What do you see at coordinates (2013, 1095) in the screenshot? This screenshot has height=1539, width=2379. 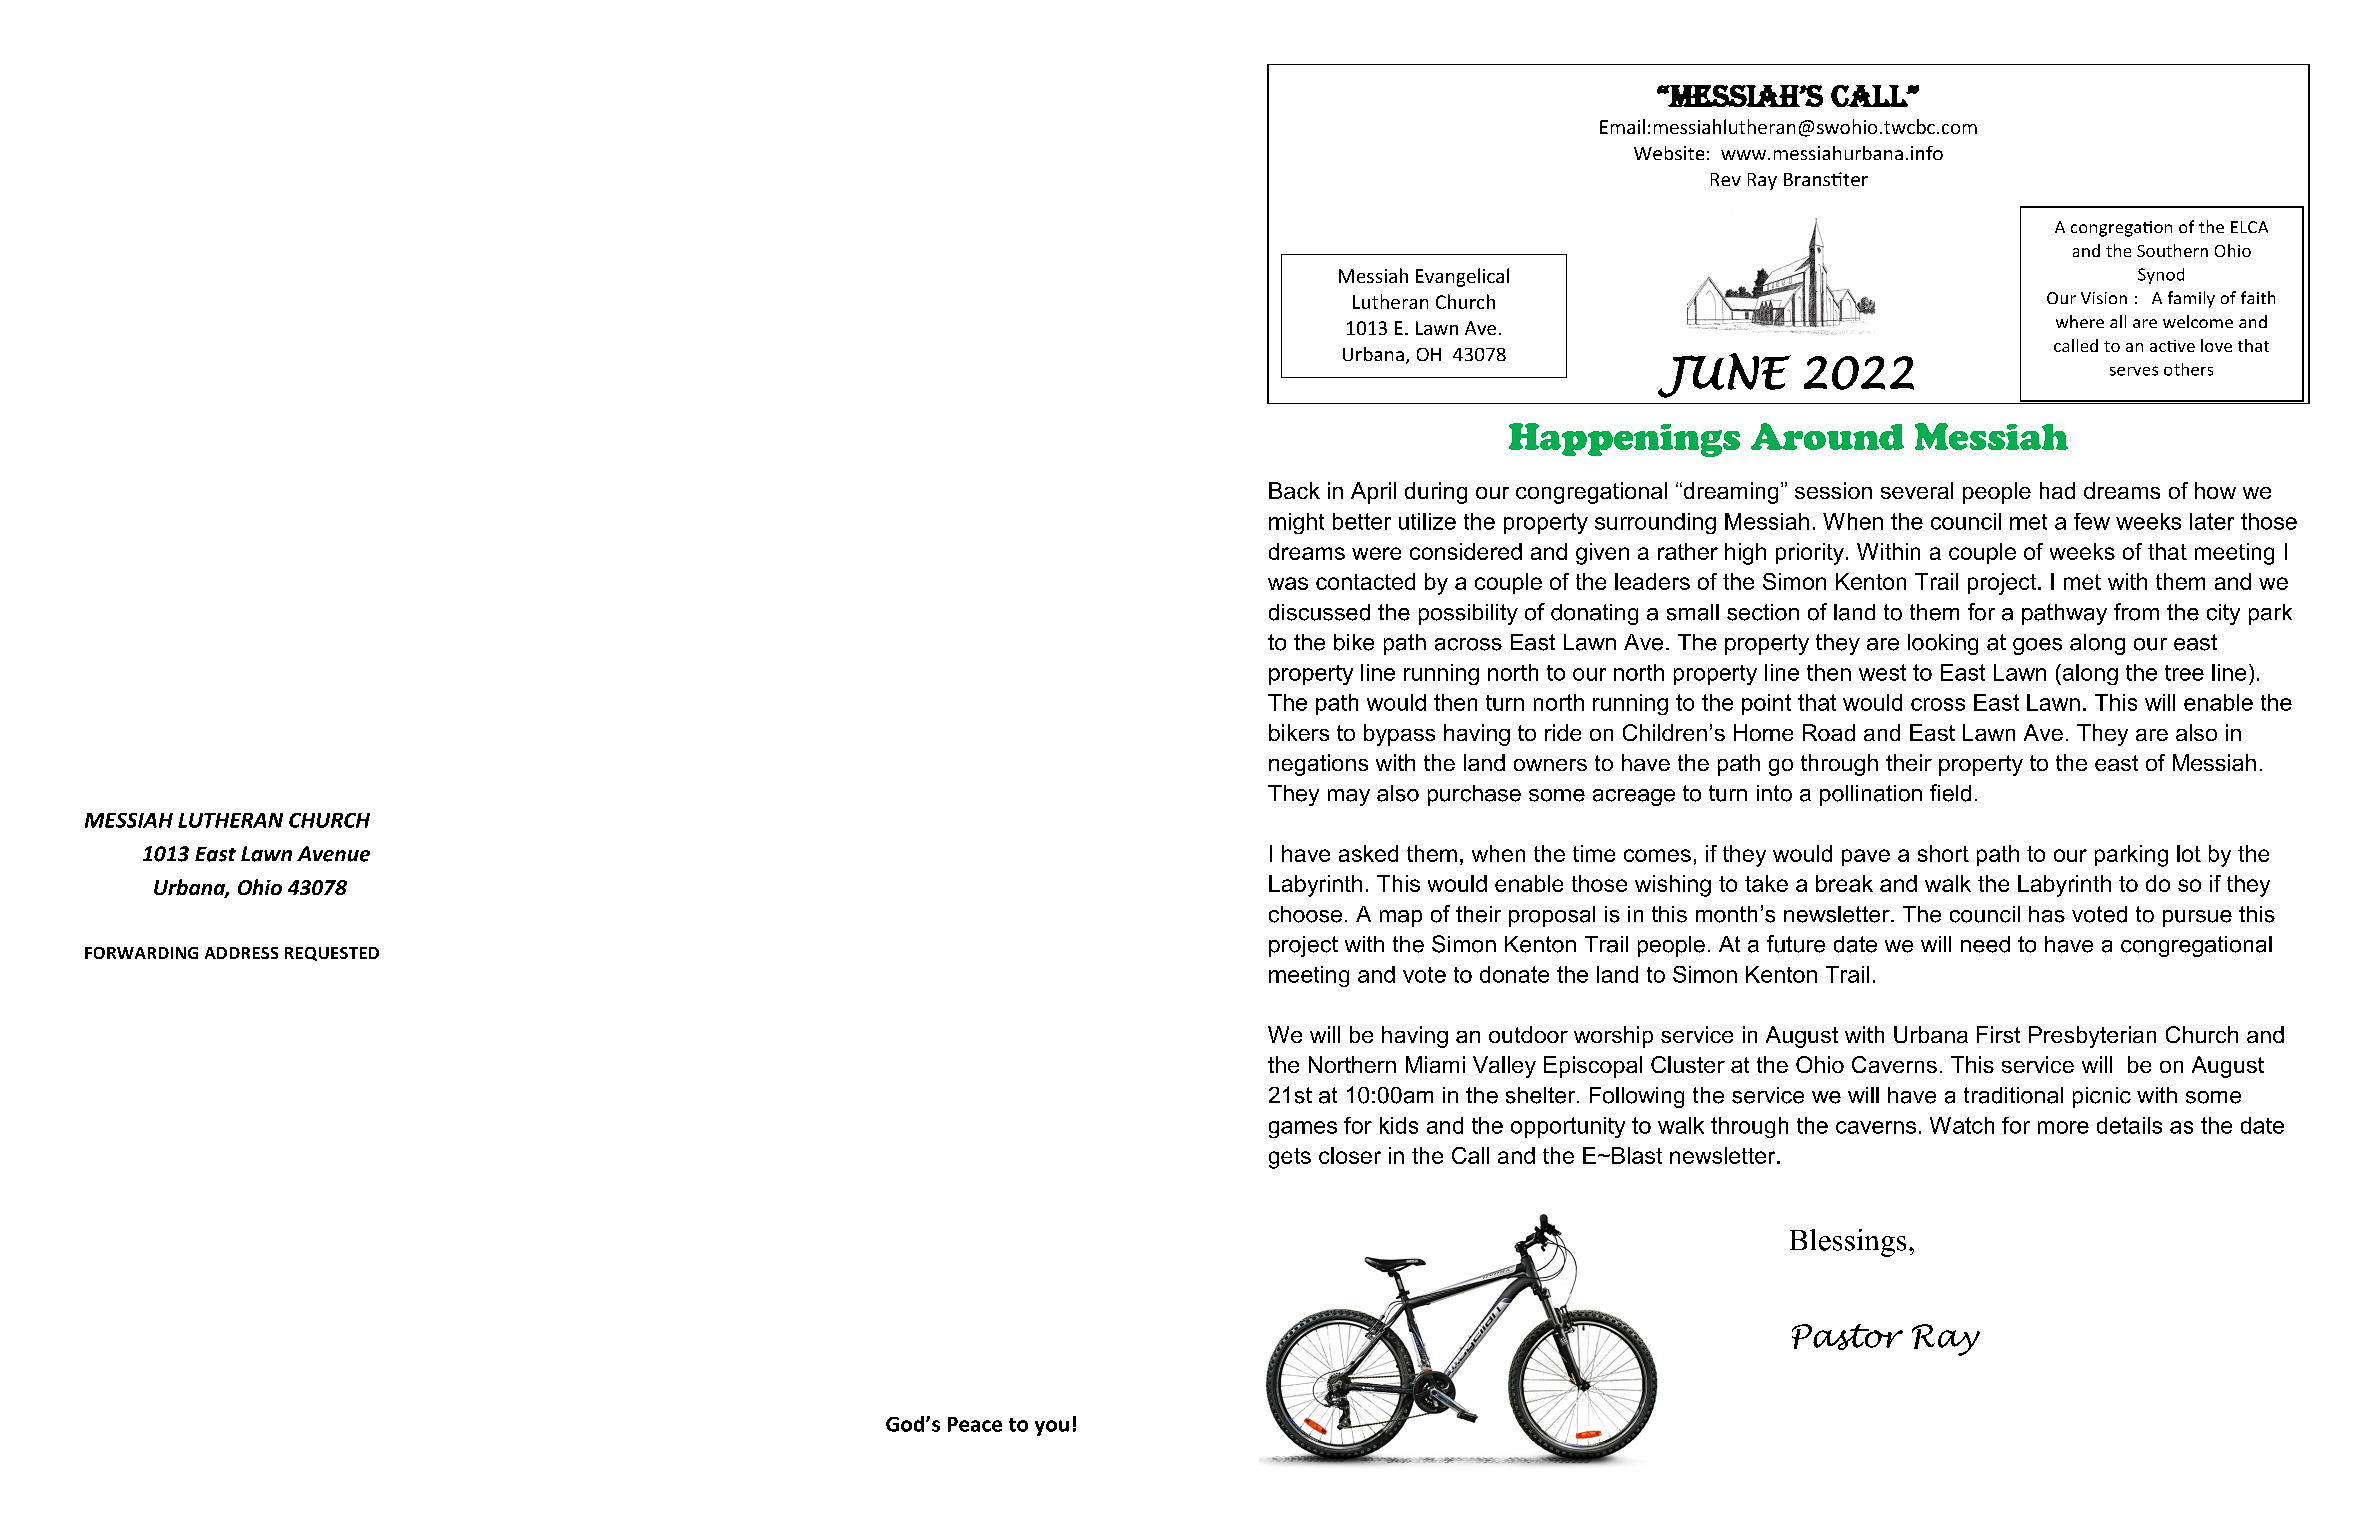 I see `traditional` at bounding box center [2013, 1095].
